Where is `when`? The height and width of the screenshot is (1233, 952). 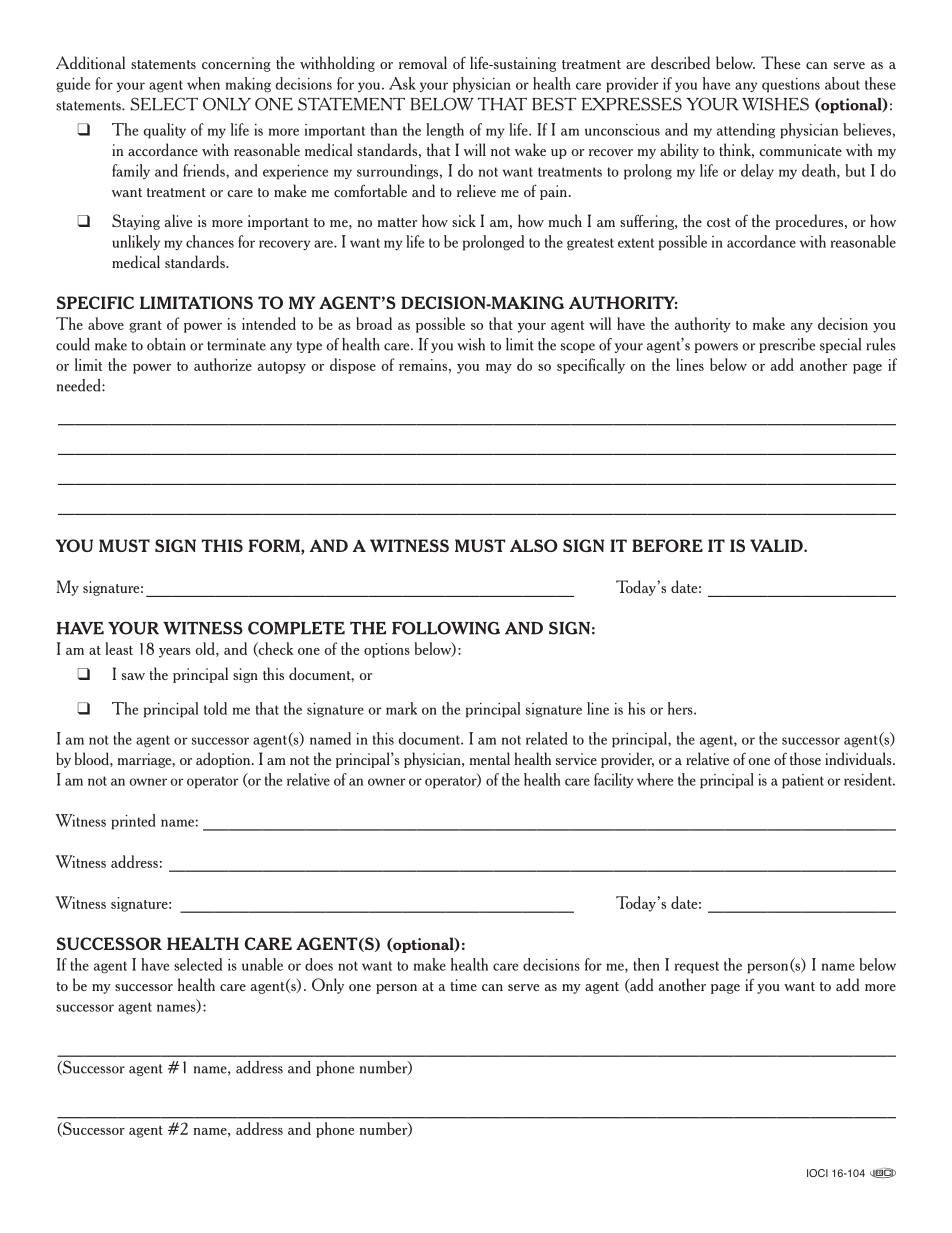
when is located at coordinates (203, 83).
